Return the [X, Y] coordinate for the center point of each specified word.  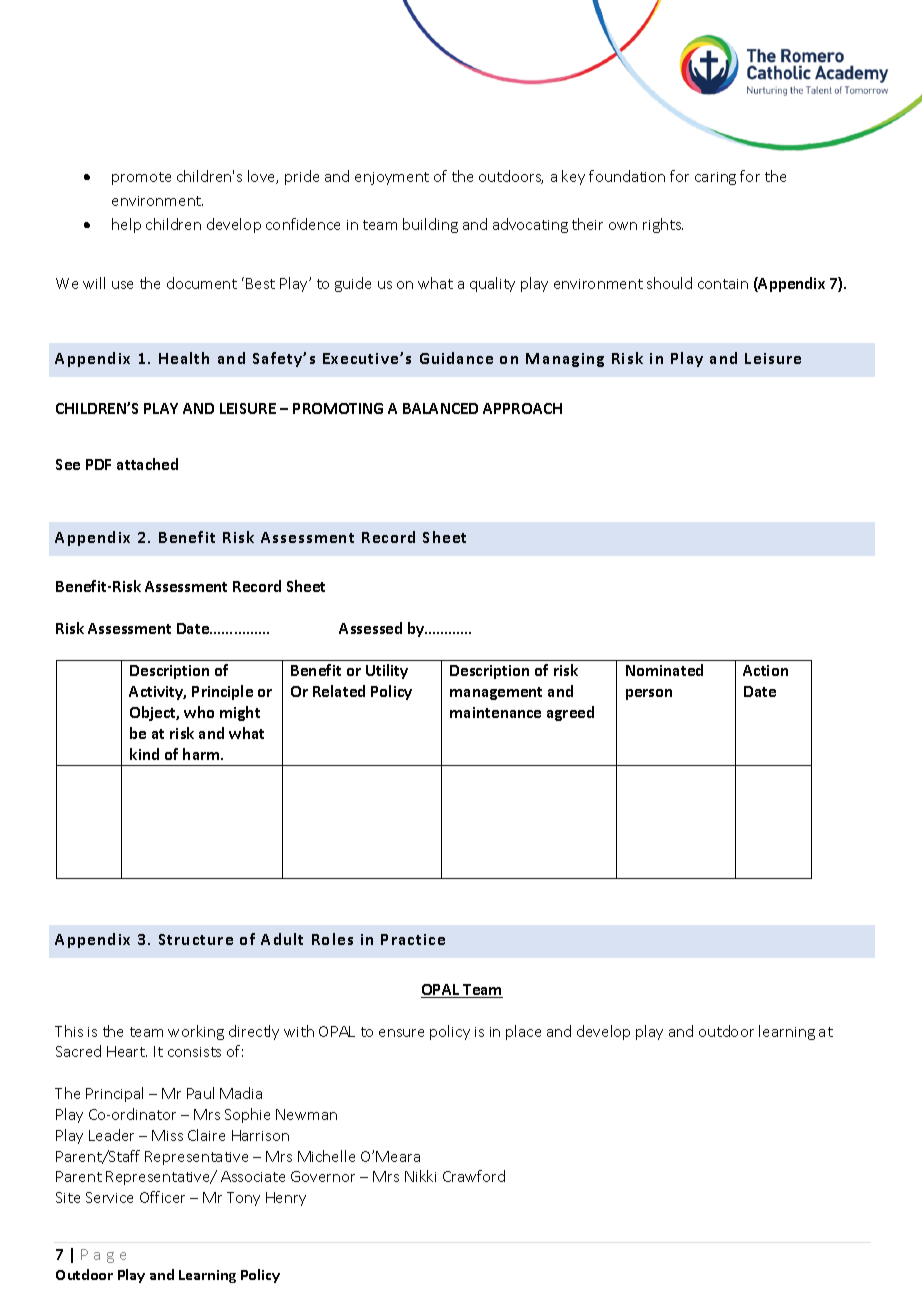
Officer [162, 1197]
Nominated [664, 670]
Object [154, 713]
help [126, 225]
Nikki [420, 1176]
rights [663, 225]
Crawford [474, 1176]
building [430, 225]
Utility [387, 671]
